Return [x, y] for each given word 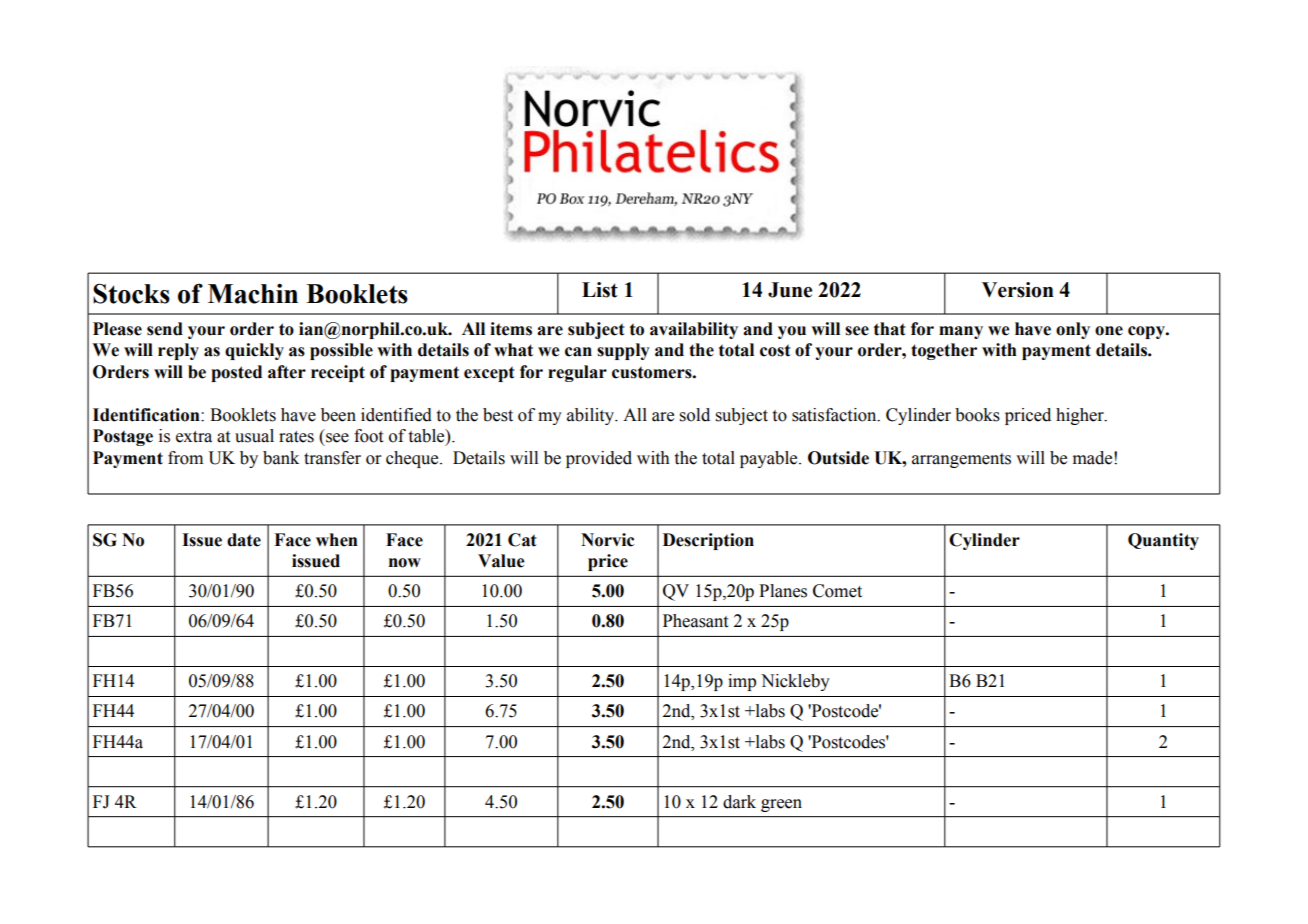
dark [739, 802]
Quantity [1163, 541]
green [781, 805]
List [600, 290]
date [244, 540]
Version [1018, 290]
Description [708, 541]
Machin [253, 294]
